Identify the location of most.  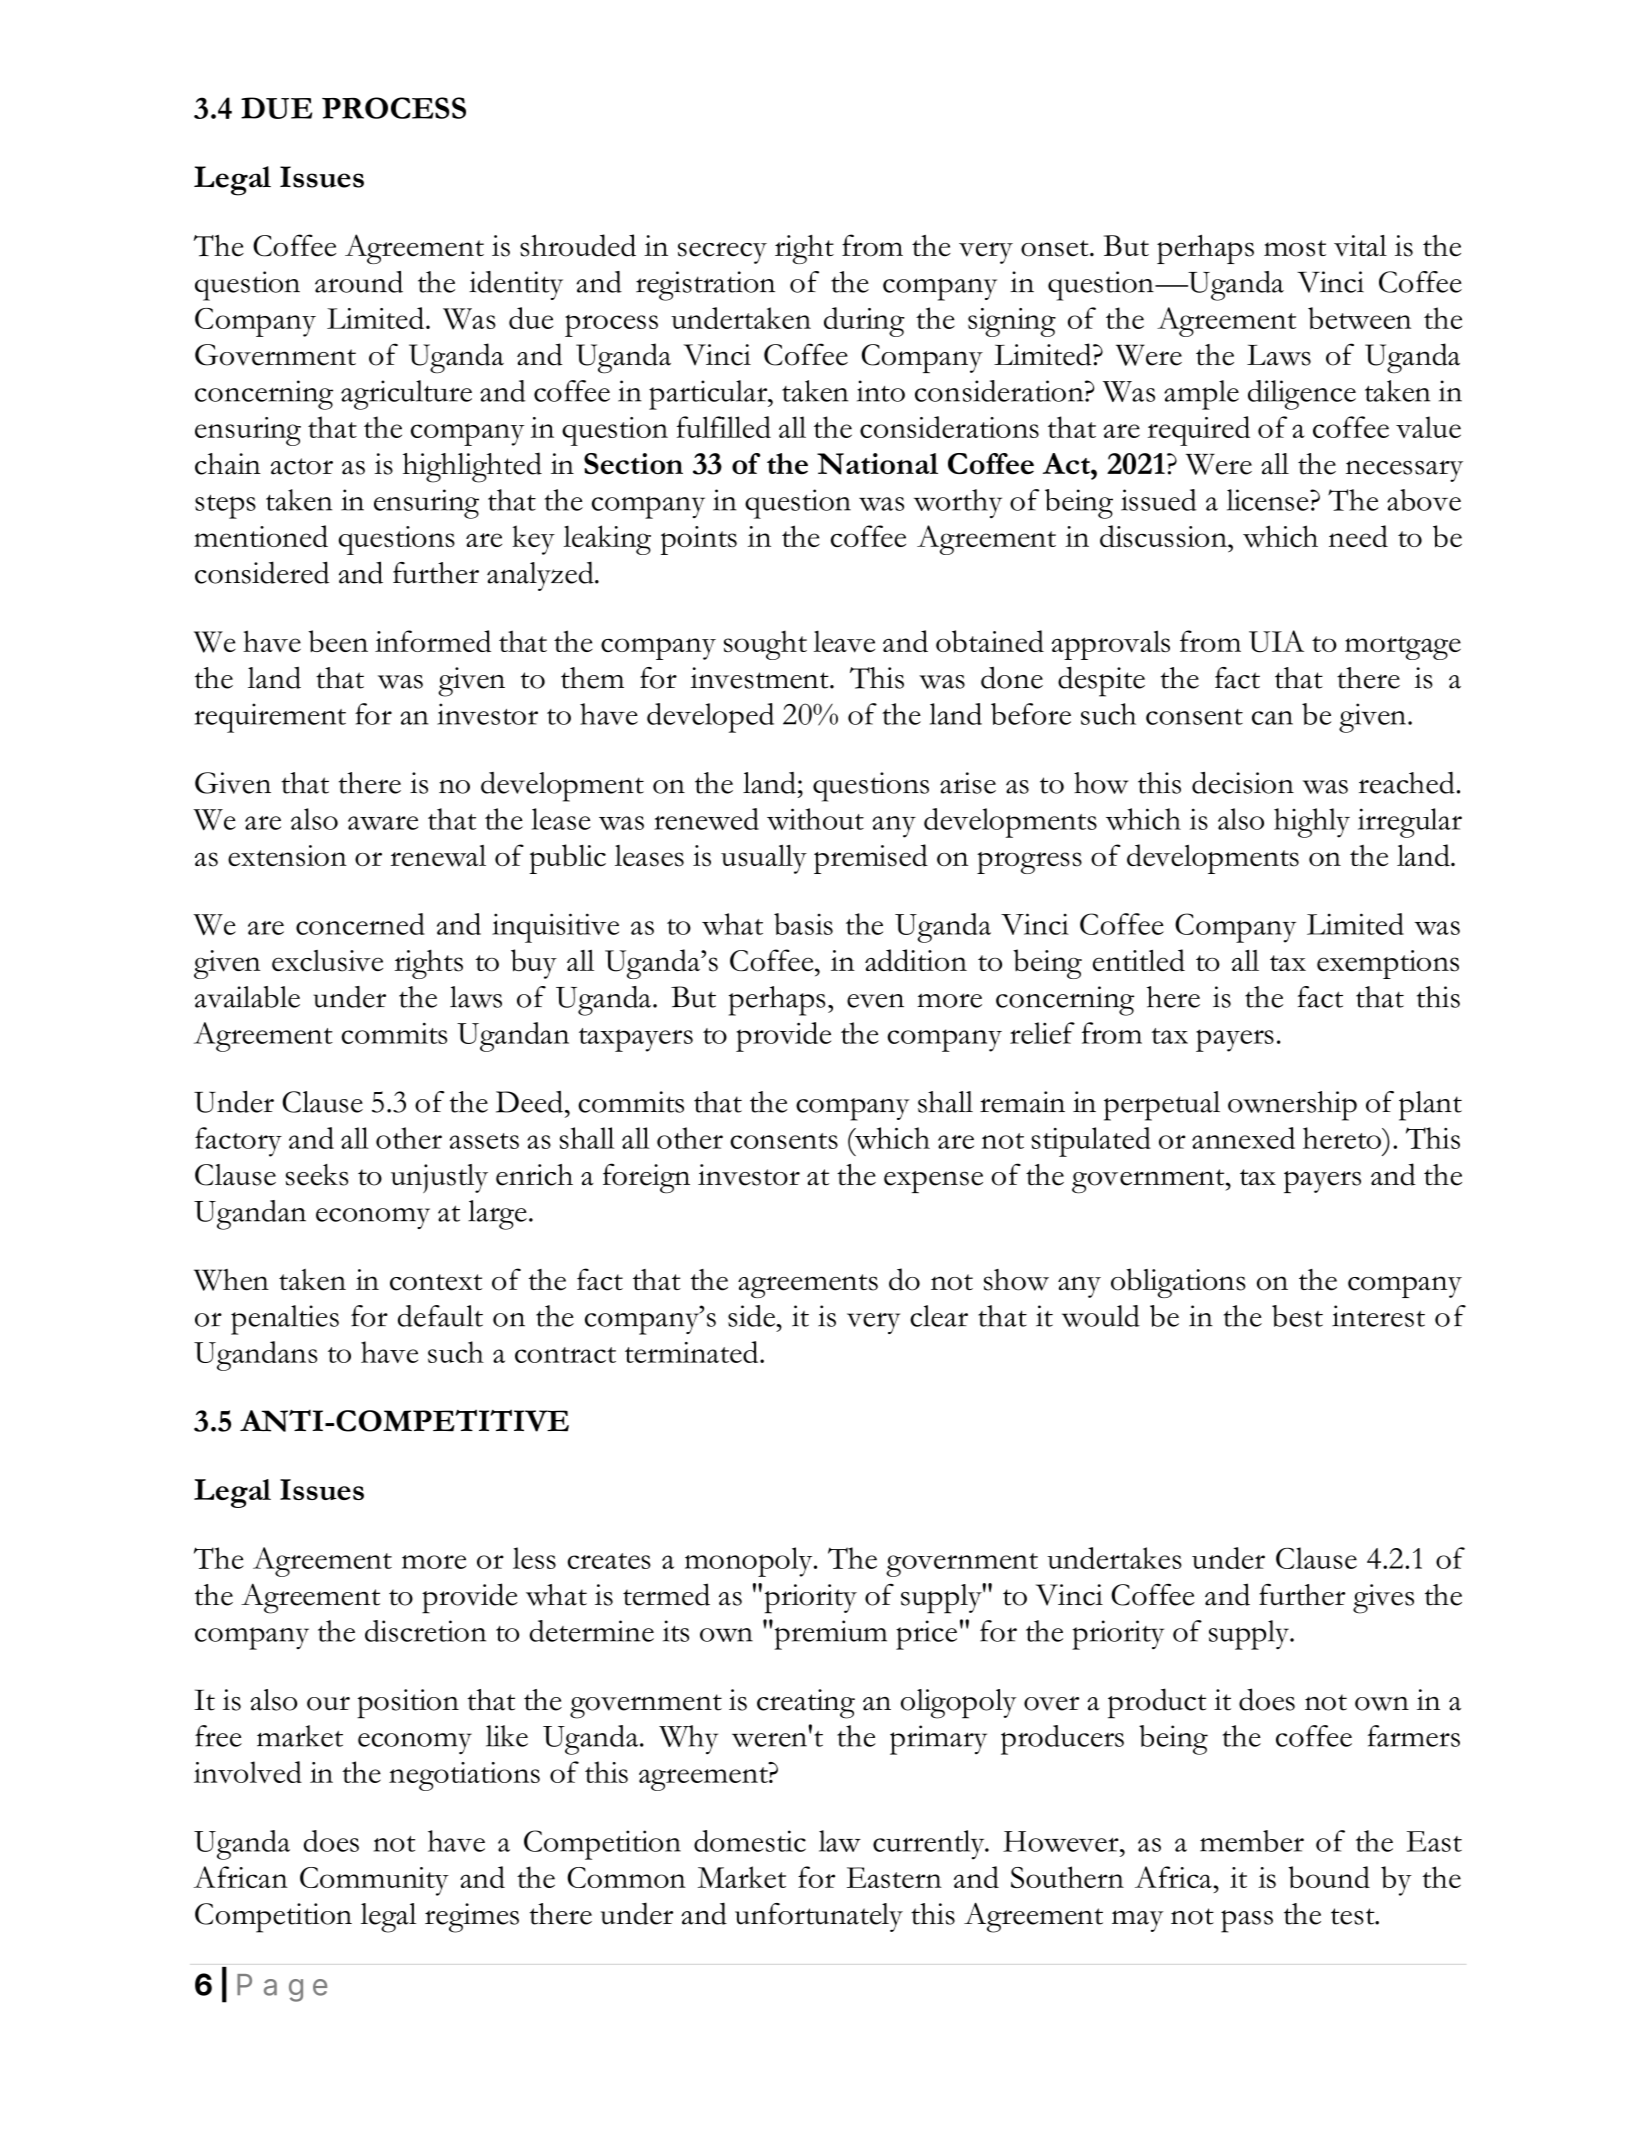
(1295, 248).
